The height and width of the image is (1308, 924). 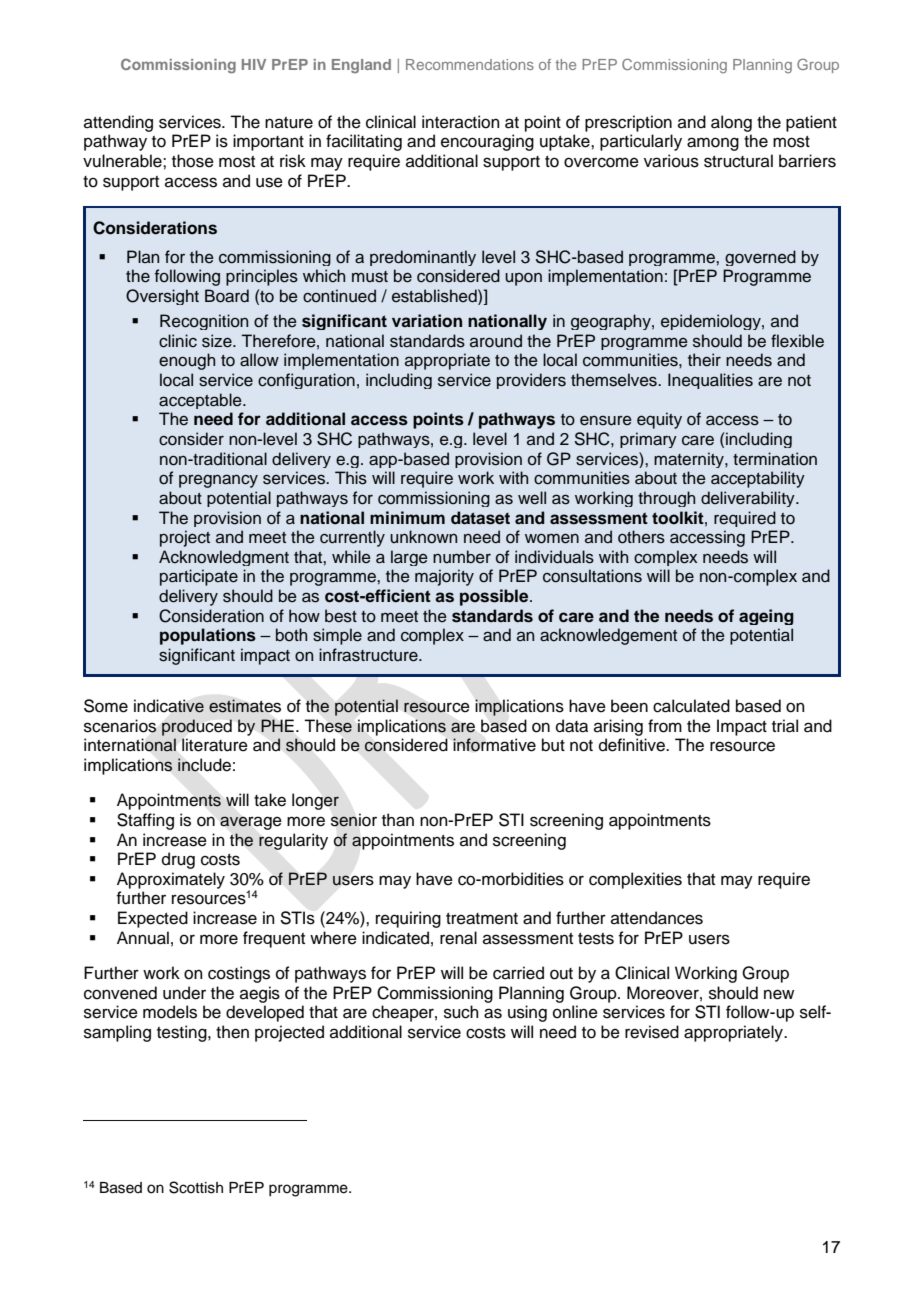 What do you see at coordinates (495, 597) in the image?
I see `possible` at bounding box center [495, 597].
